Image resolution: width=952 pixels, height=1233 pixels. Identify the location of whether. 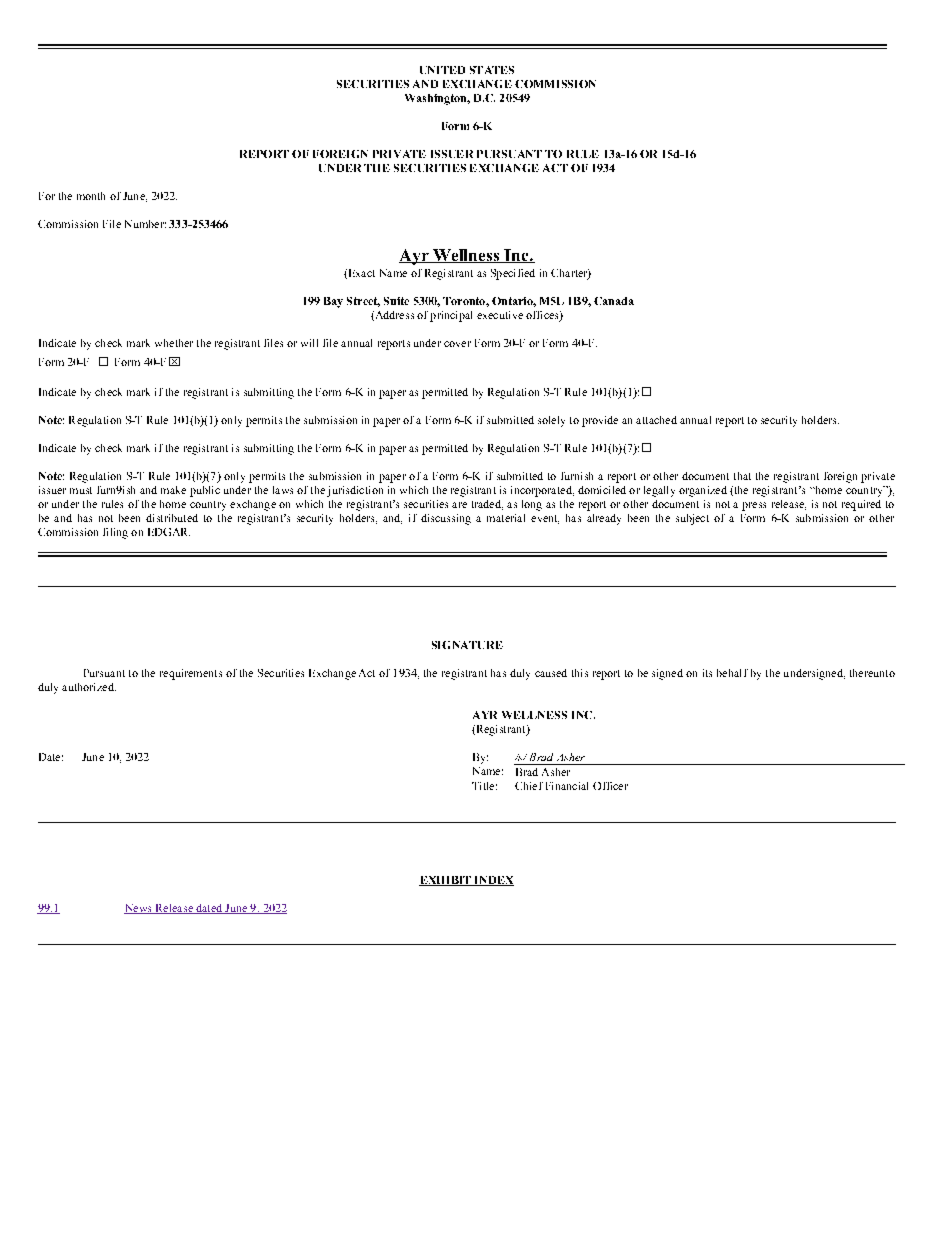
(174, 343).
